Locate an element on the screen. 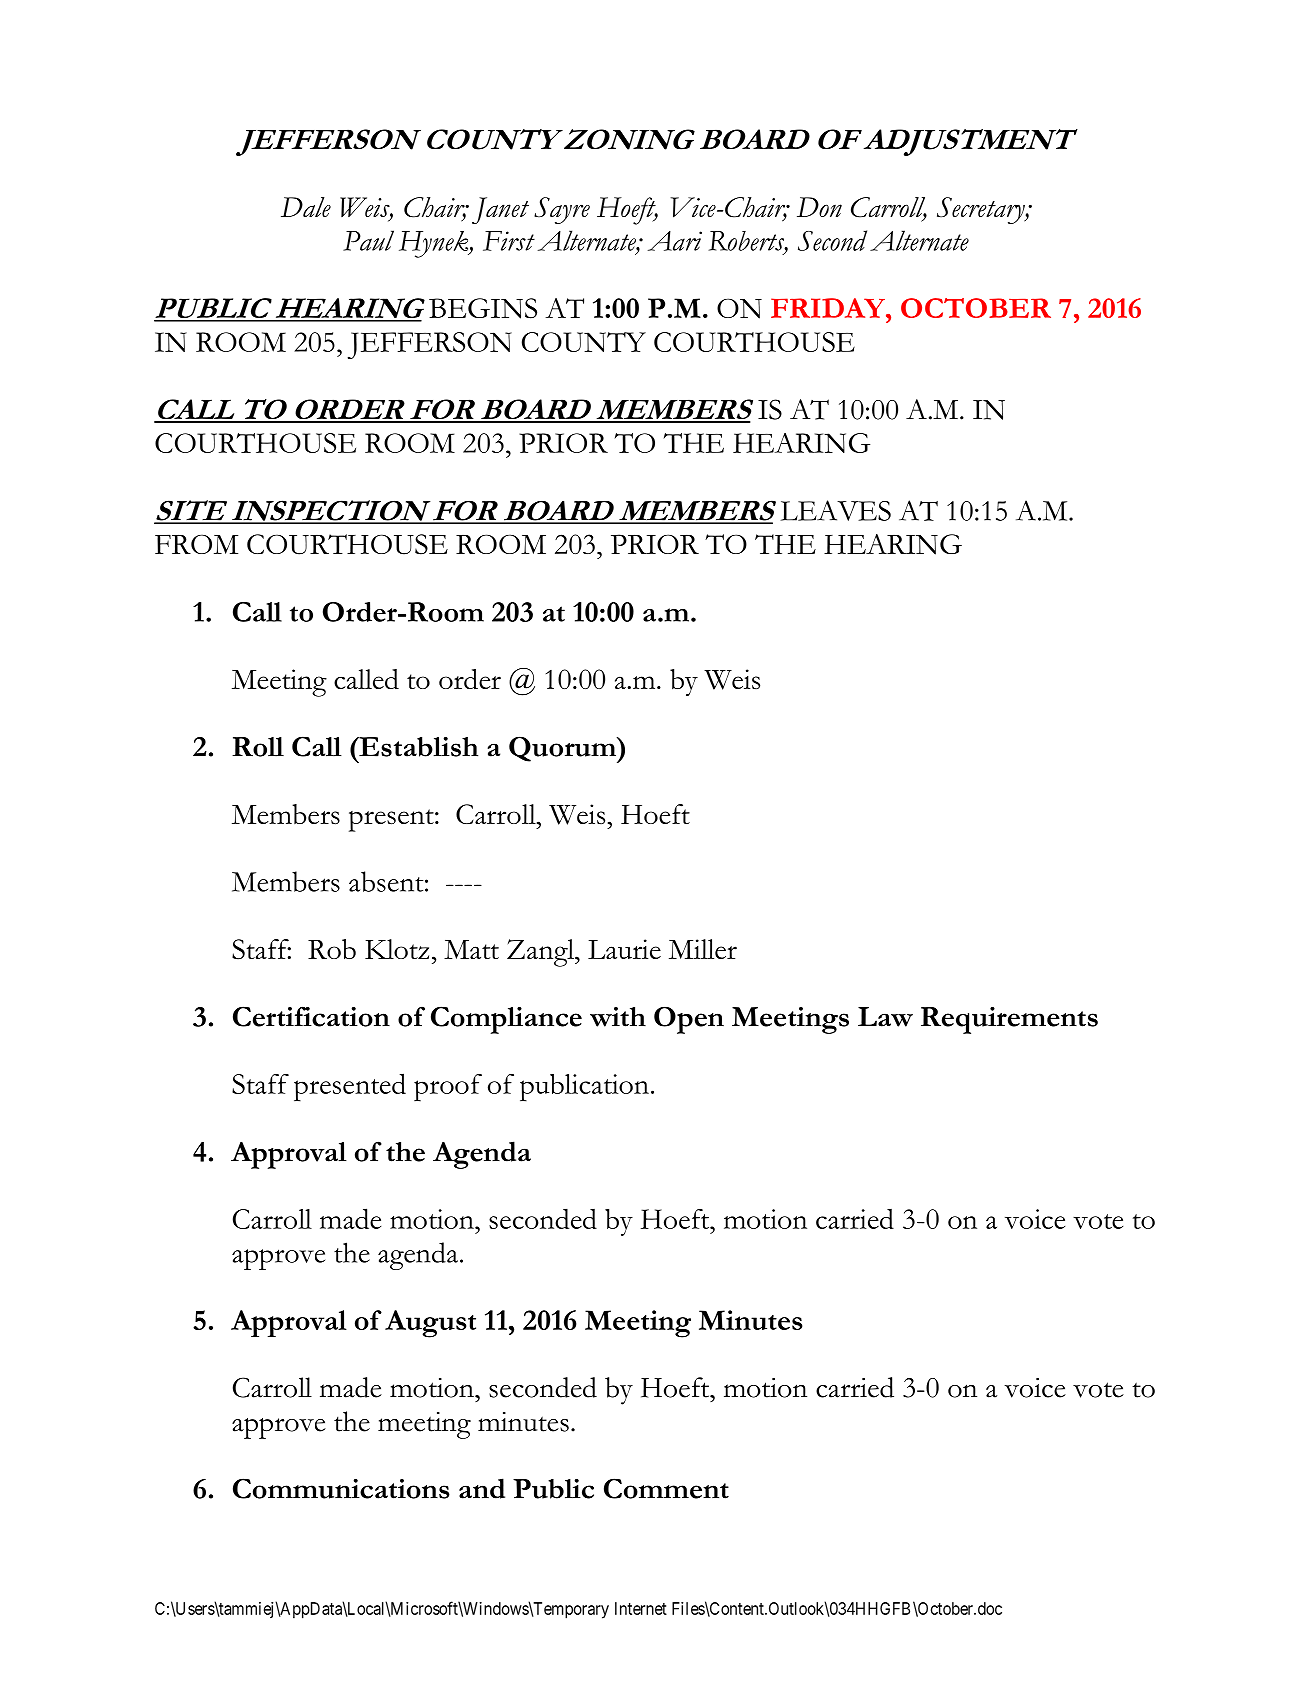 The width and height of the screenshot is (1311, 1696). Law is located at coordinates (885, 1017).
